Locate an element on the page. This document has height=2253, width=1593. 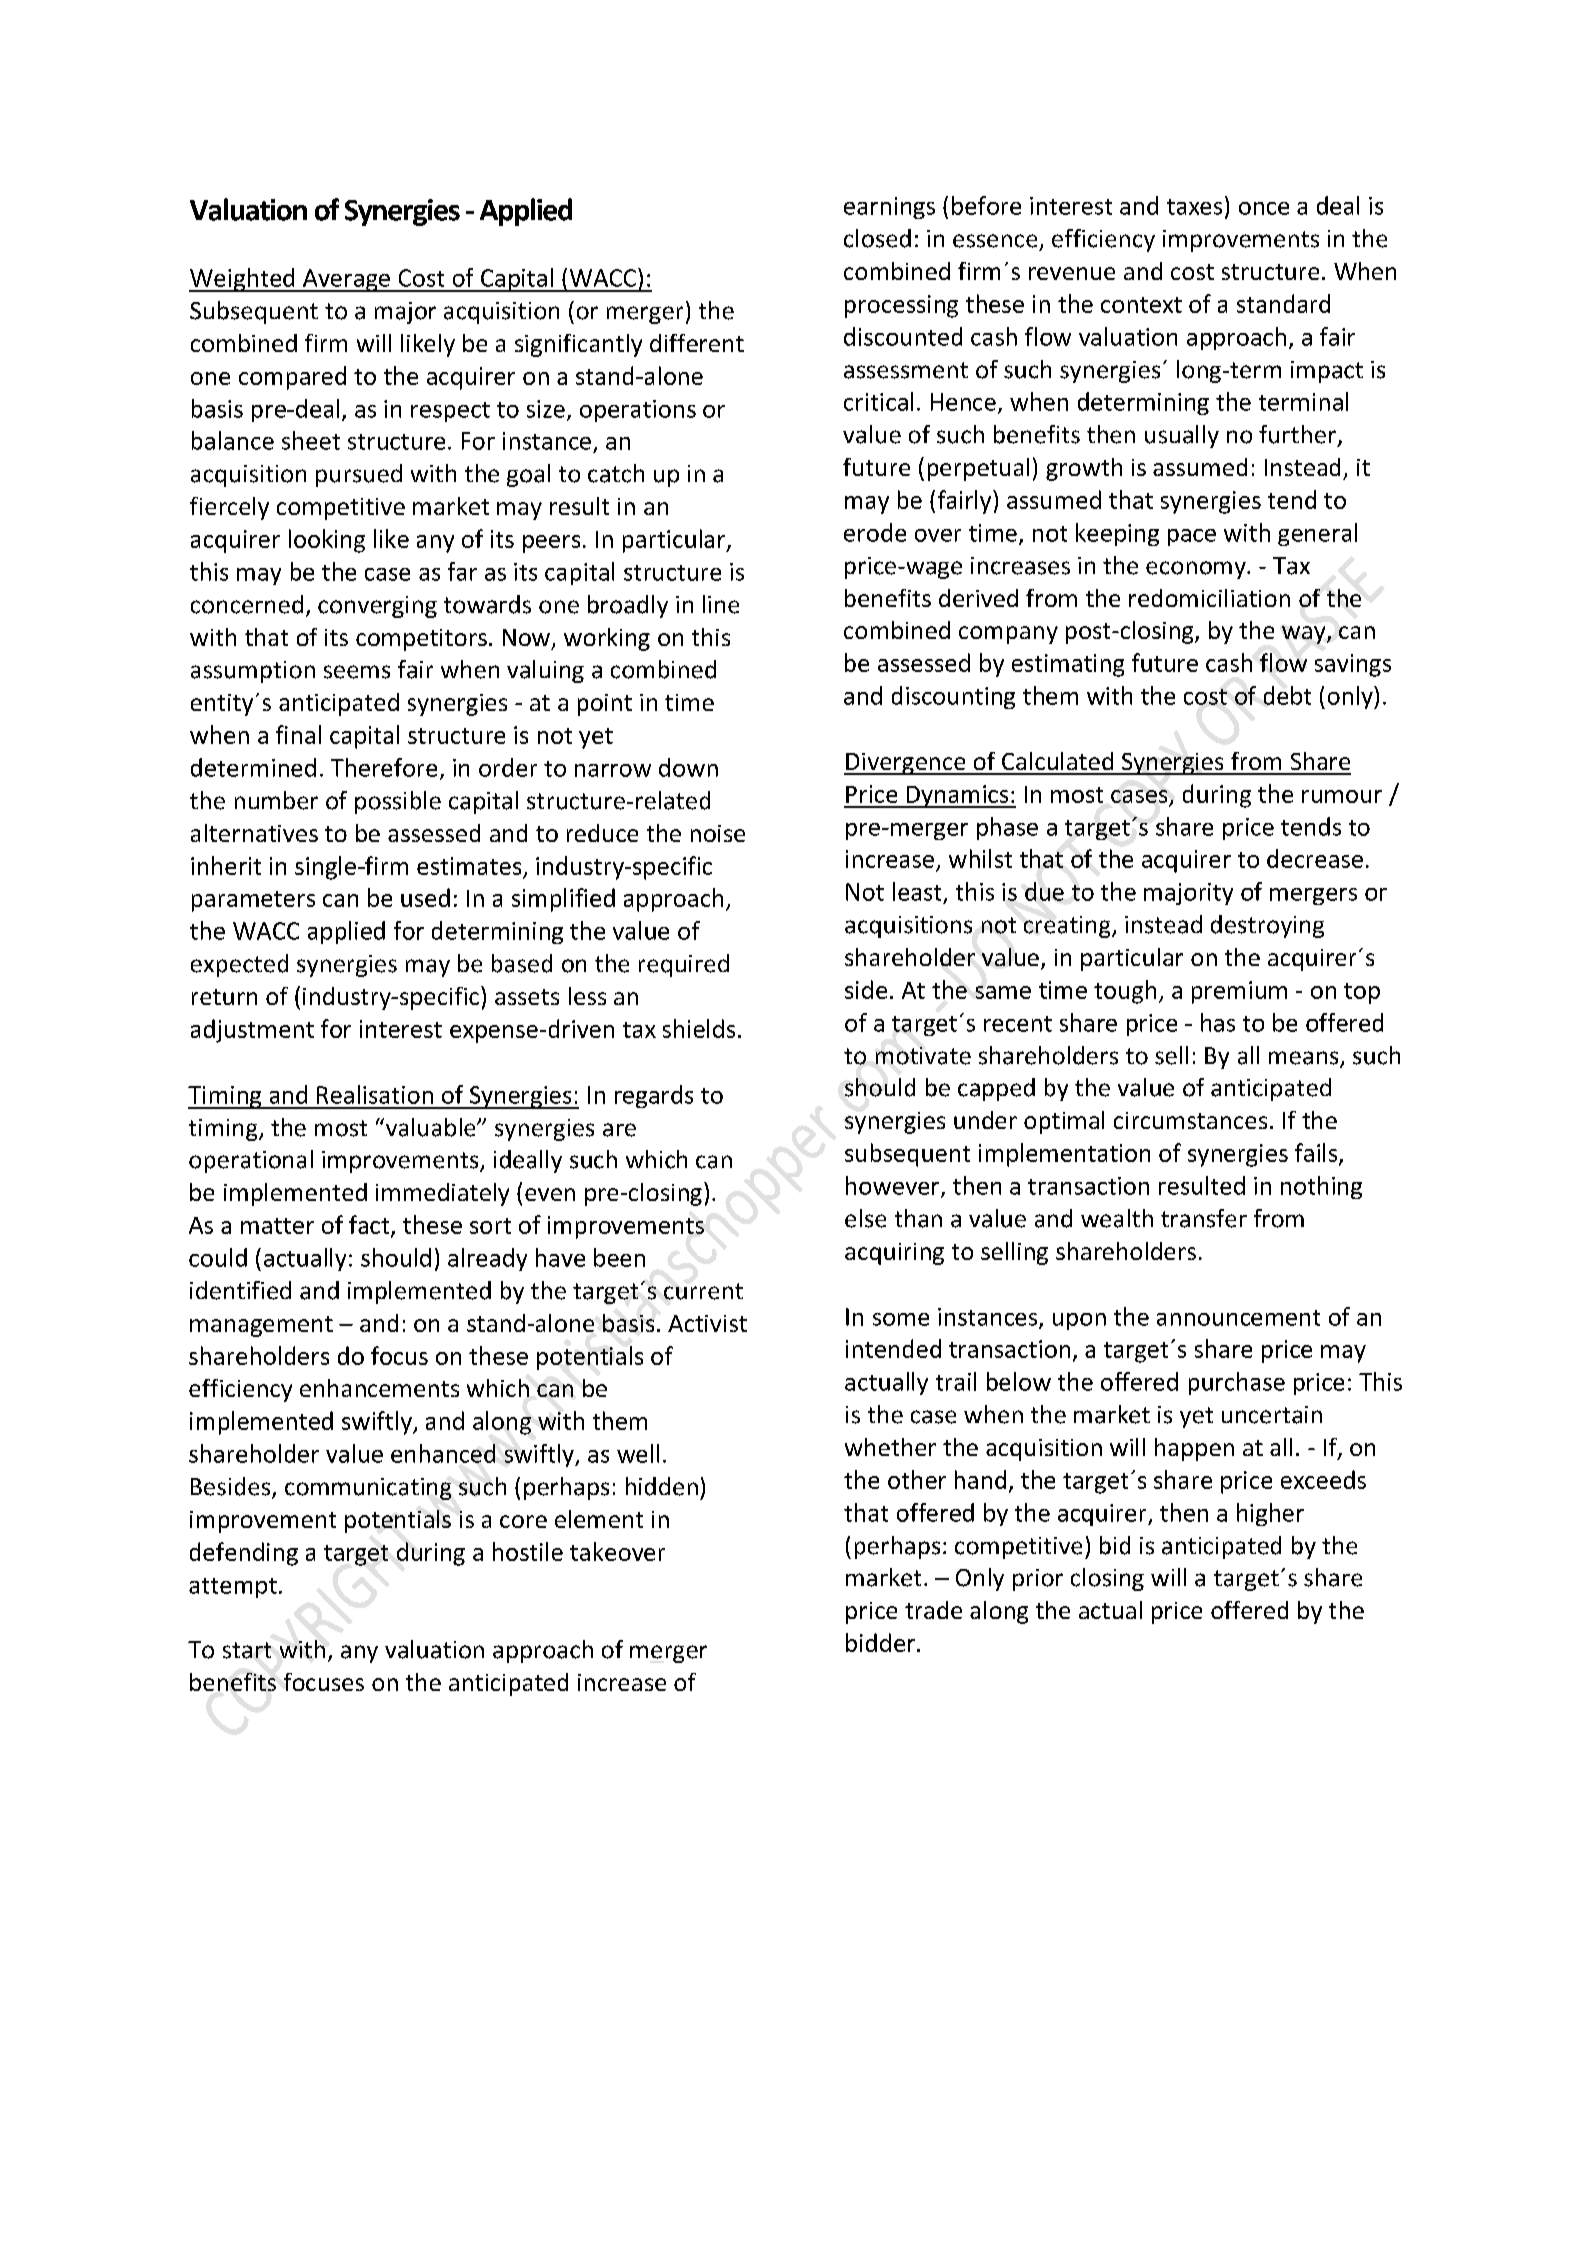
converging is located at coordinates (377, 607).
